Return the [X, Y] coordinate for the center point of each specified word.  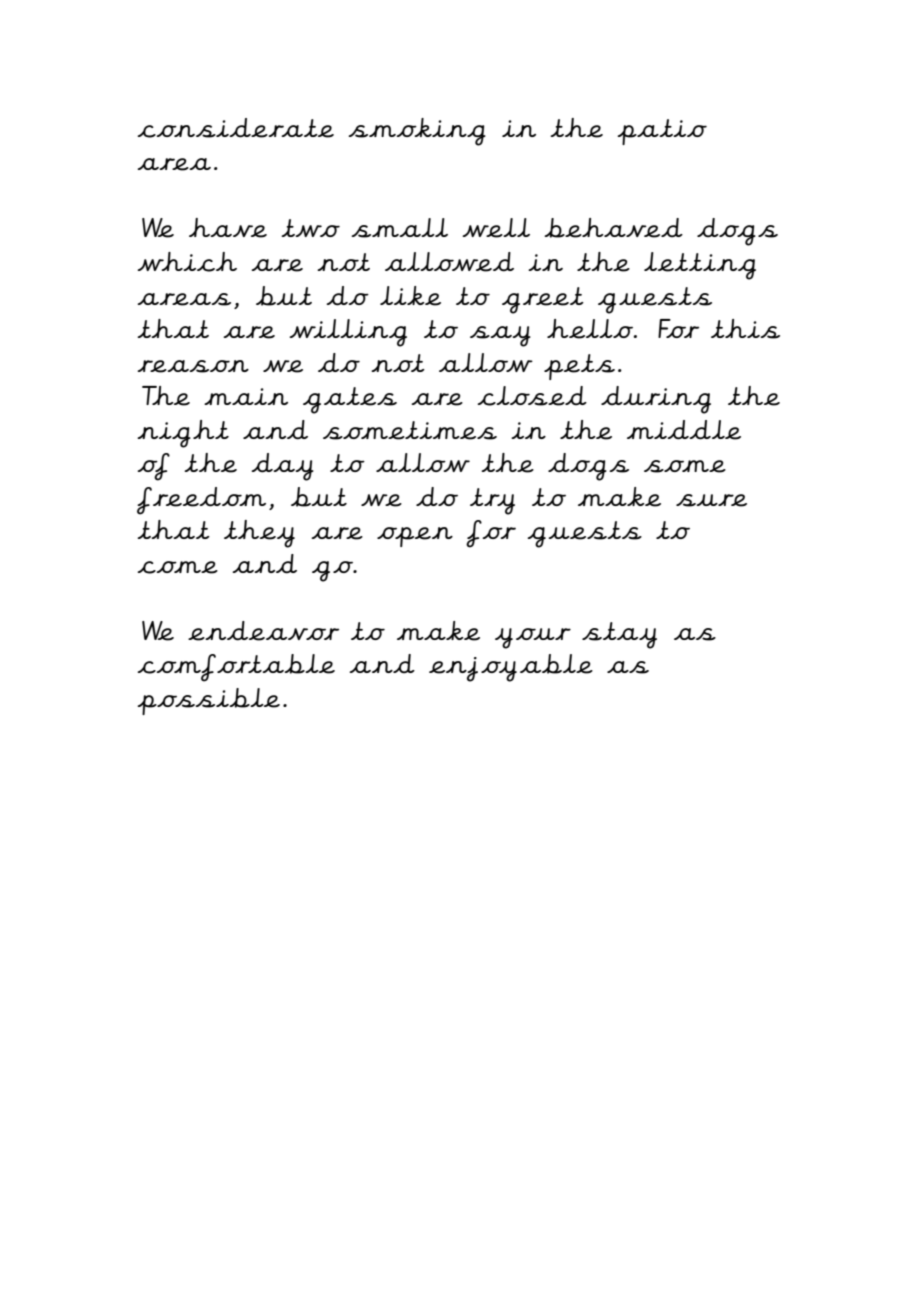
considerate [235, 128]
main [246, 396]
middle [684, 430]
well [496, 228]
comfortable [236, 668]
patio [662, 132]
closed [532, 396]
